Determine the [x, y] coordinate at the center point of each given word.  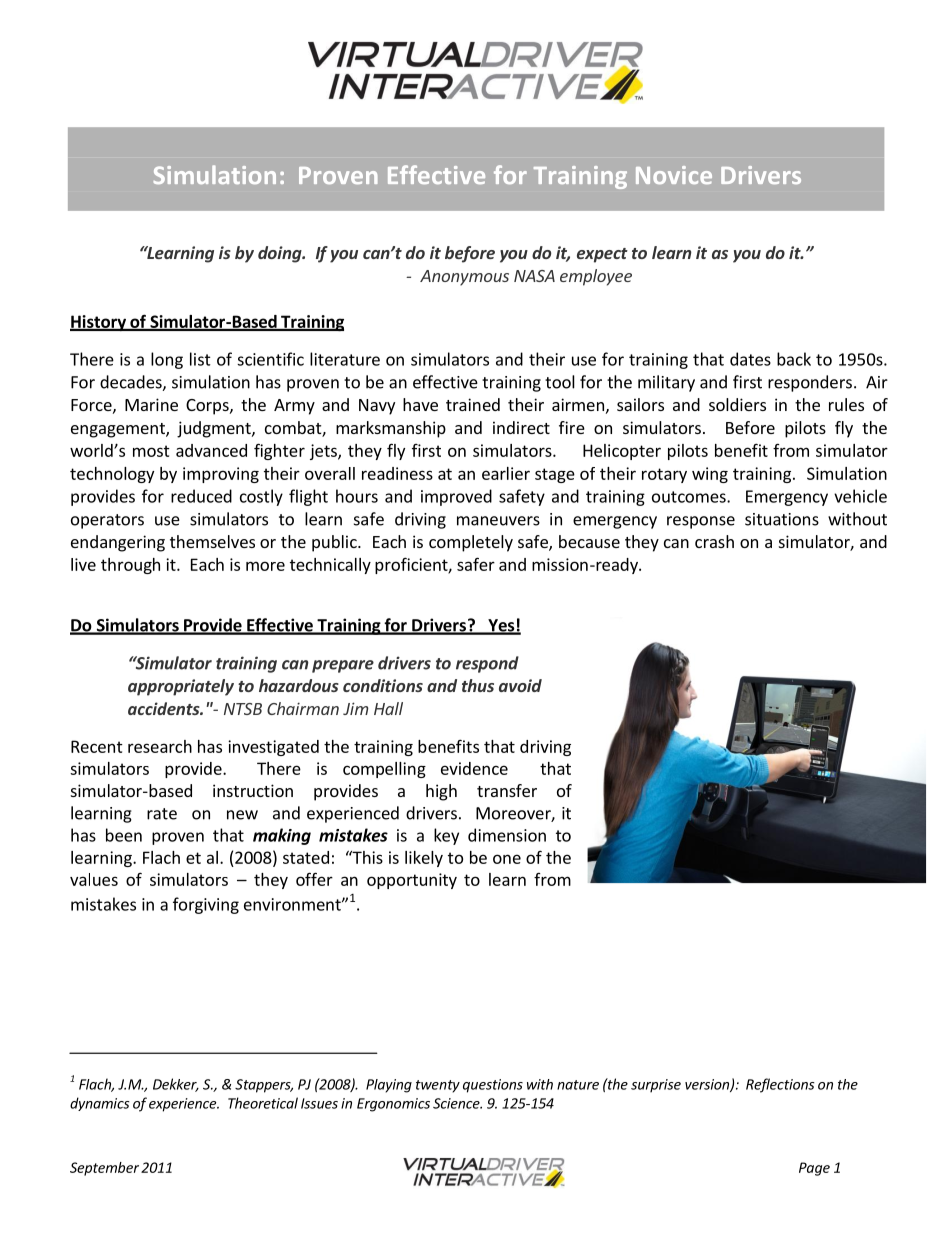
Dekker [176, 1085]
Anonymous [464, 278]
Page [814, 1169]
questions [493, 1086]
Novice [674, 175]
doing [281, 254]
